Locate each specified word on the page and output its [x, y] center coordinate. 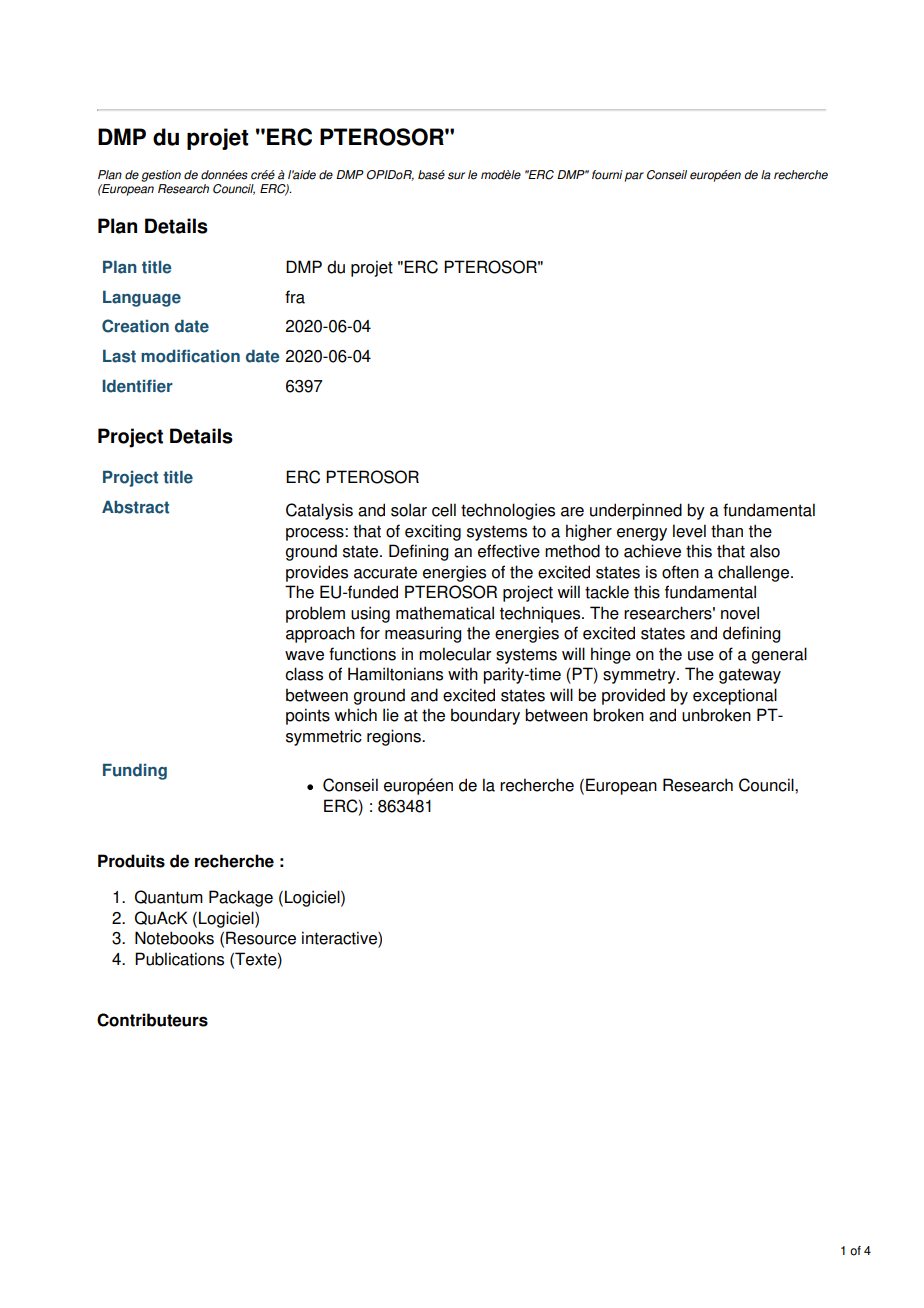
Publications [179, 959]
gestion [161, 176]
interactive [340, 939]
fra [295, 297]
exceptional [735, 696]
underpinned [636, 511]
